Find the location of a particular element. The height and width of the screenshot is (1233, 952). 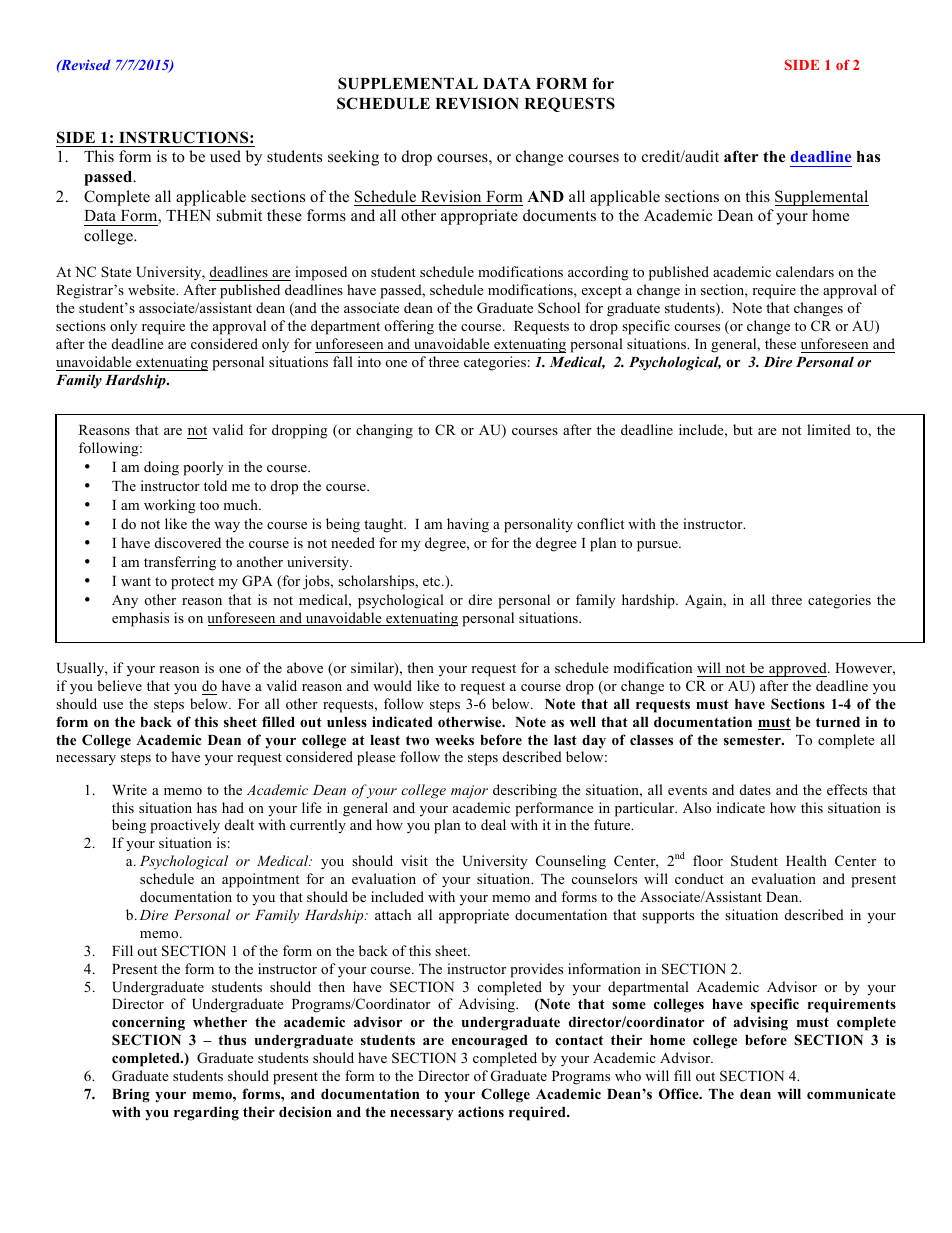

major is located at coordinates (469, 792).
